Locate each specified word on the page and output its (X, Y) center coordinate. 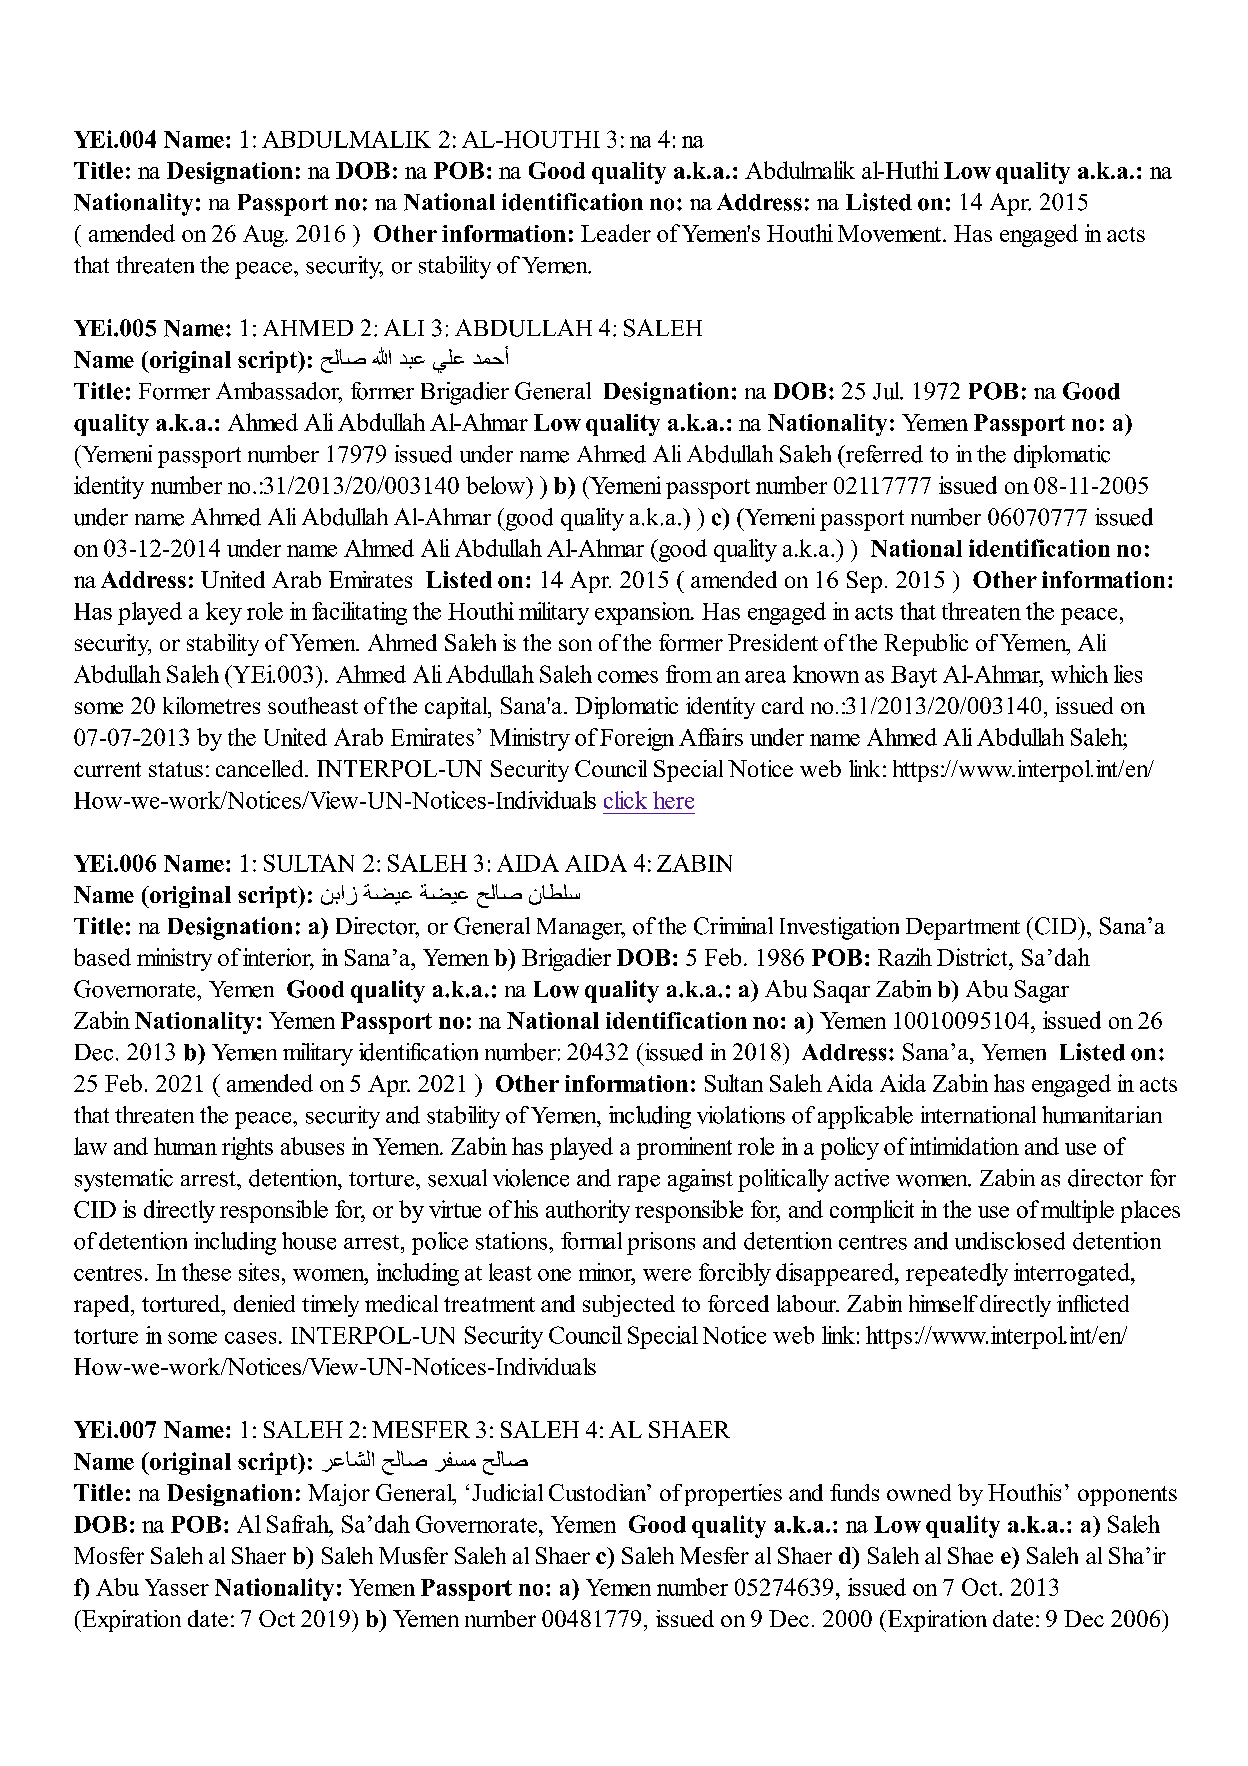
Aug (265, 236)
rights (247, 1148)
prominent (684, 1148)
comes (628, 677)
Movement (891, 233)
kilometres (211, 705)
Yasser (177, 1587)
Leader (616, 233)
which (1079, 674)
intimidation (964, 1146)
